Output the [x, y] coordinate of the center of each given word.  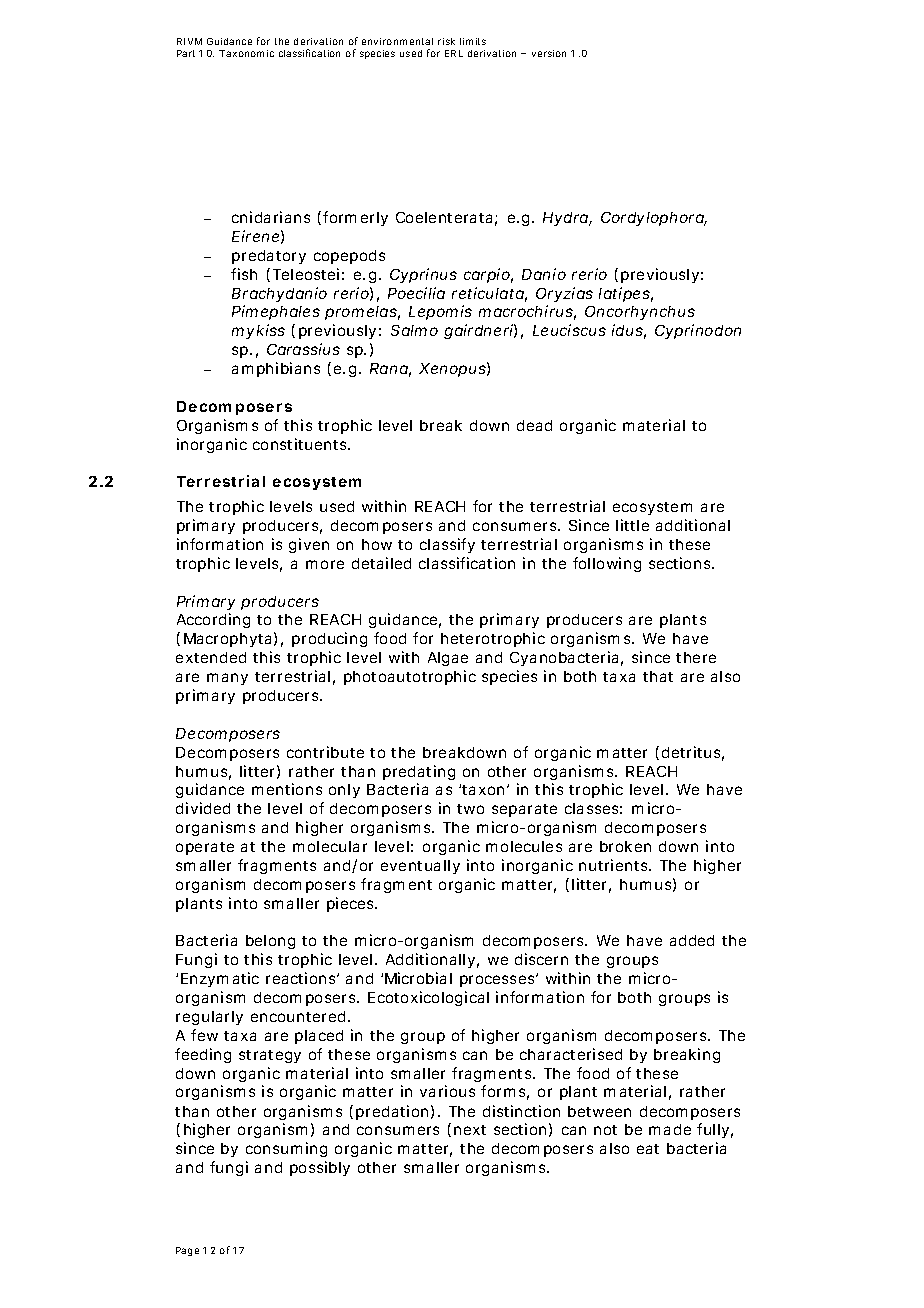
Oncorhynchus [640, 313]
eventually [420, 867]
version [549, 53]
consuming [286, 1149]
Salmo [414, 330]
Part [186, 53]
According [213, 620]
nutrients [614, 865]
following [607, 564]
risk [446, 41]
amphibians [276, 369]
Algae [448, 659]
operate [205, 848]
